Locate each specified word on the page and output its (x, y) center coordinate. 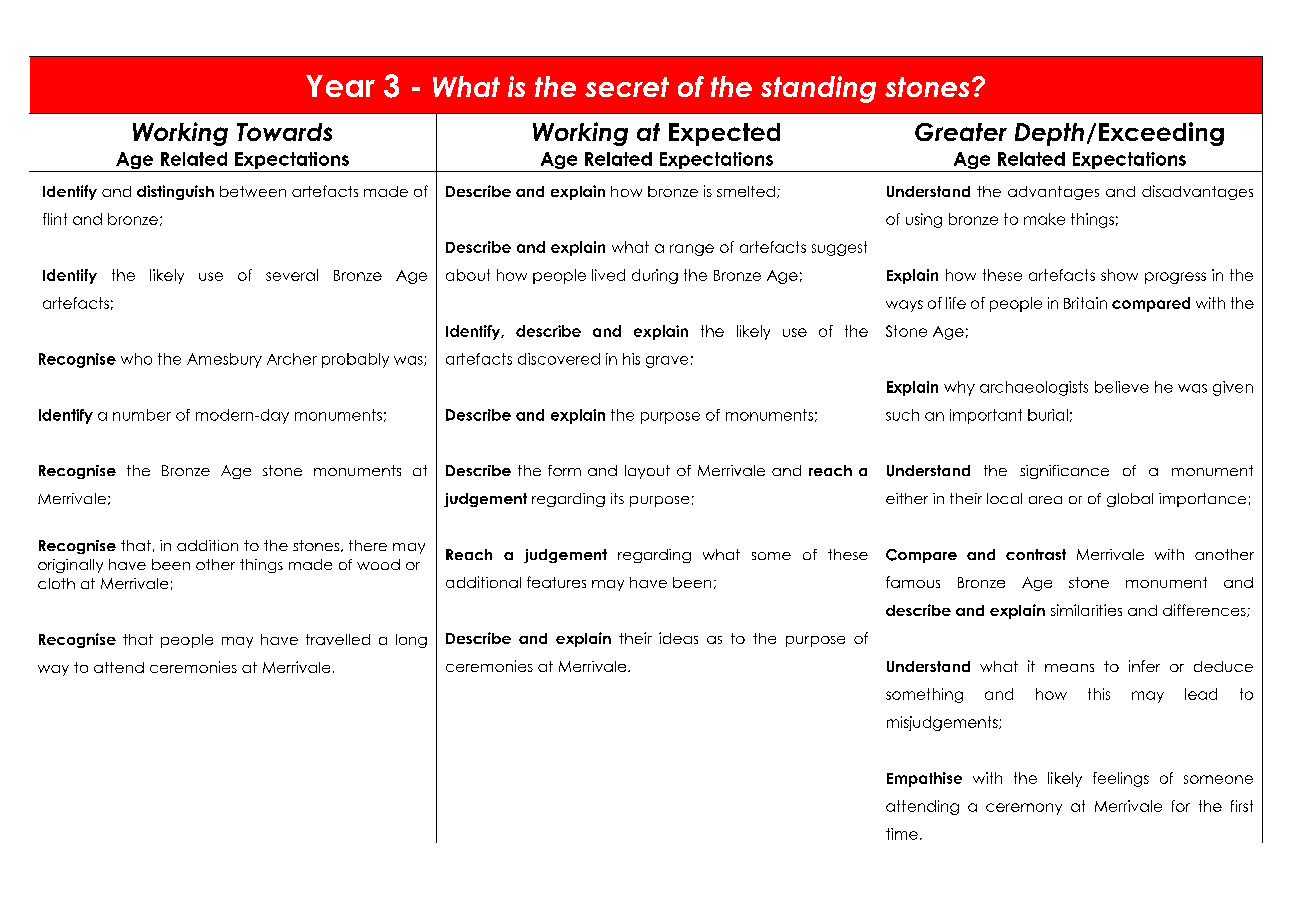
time (902, 834)
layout (647, 472)
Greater (961, 132)
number (142, 415)
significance (1064, 472)
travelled (338, 639)
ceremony (1024, 809)
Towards (284, 132)
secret (627, 87)
